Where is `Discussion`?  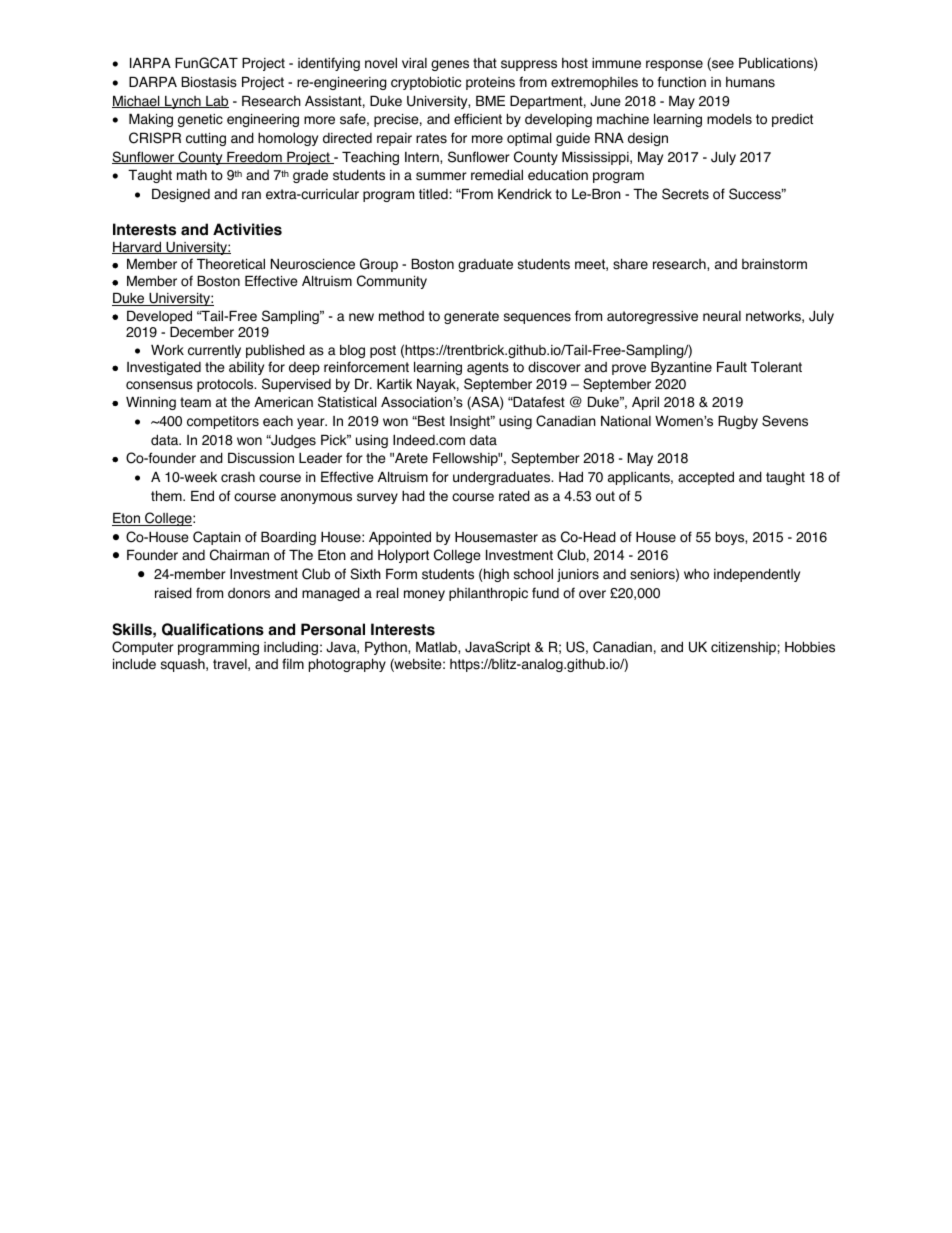 Discussion is located at coordinates (261, 458).
